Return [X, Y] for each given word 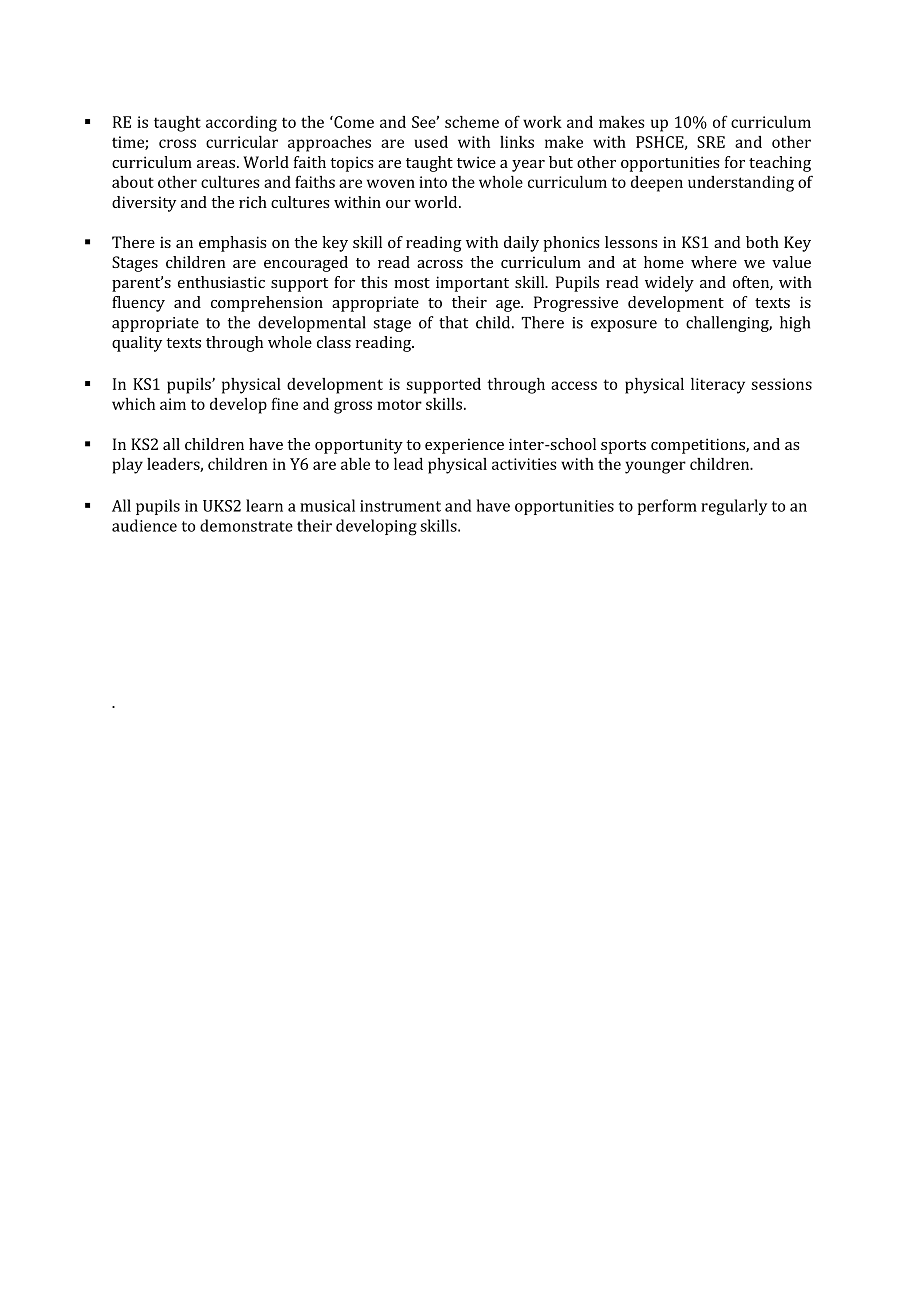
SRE [711, 142]
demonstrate [246, 525]
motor [399, 404]
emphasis [233, 244]
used [431, 142]
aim [173, 404]
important [472, 284]
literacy [718, 386]
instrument [400, 506]
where [714, 262]
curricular [242, 142]
